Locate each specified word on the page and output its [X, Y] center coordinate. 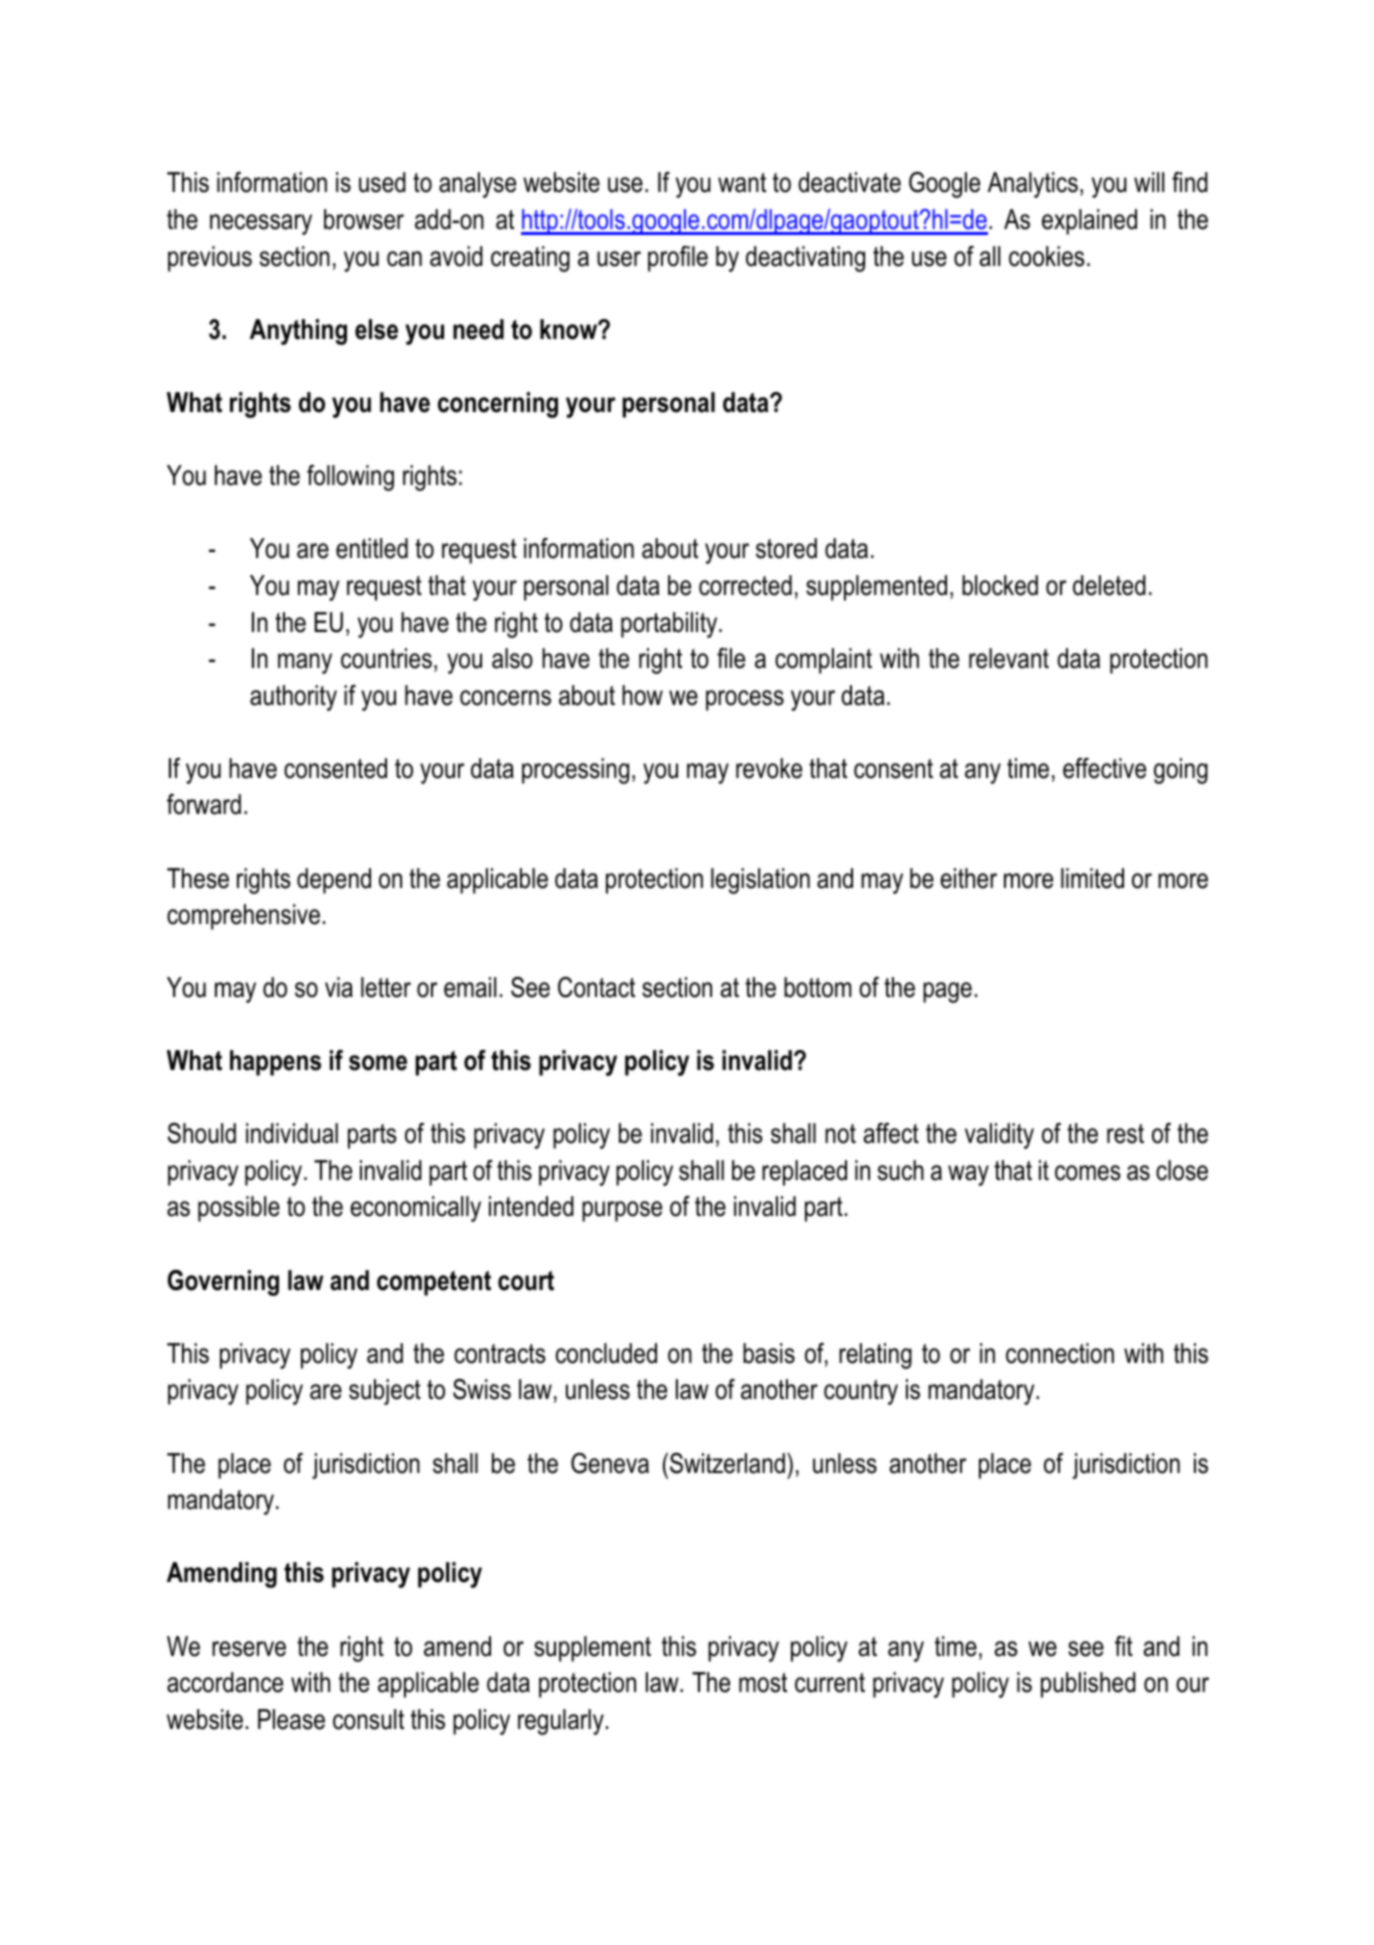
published [1088, 1685]
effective [1104, 768]
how [642, 695]
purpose [622, 1211]
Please [291, 1719]
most [763, 1683]
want [742, 183]
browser [364, 219]
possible [239, 1209]
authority [293, 698]
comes [1088, 1173]
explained [1089, 222]
